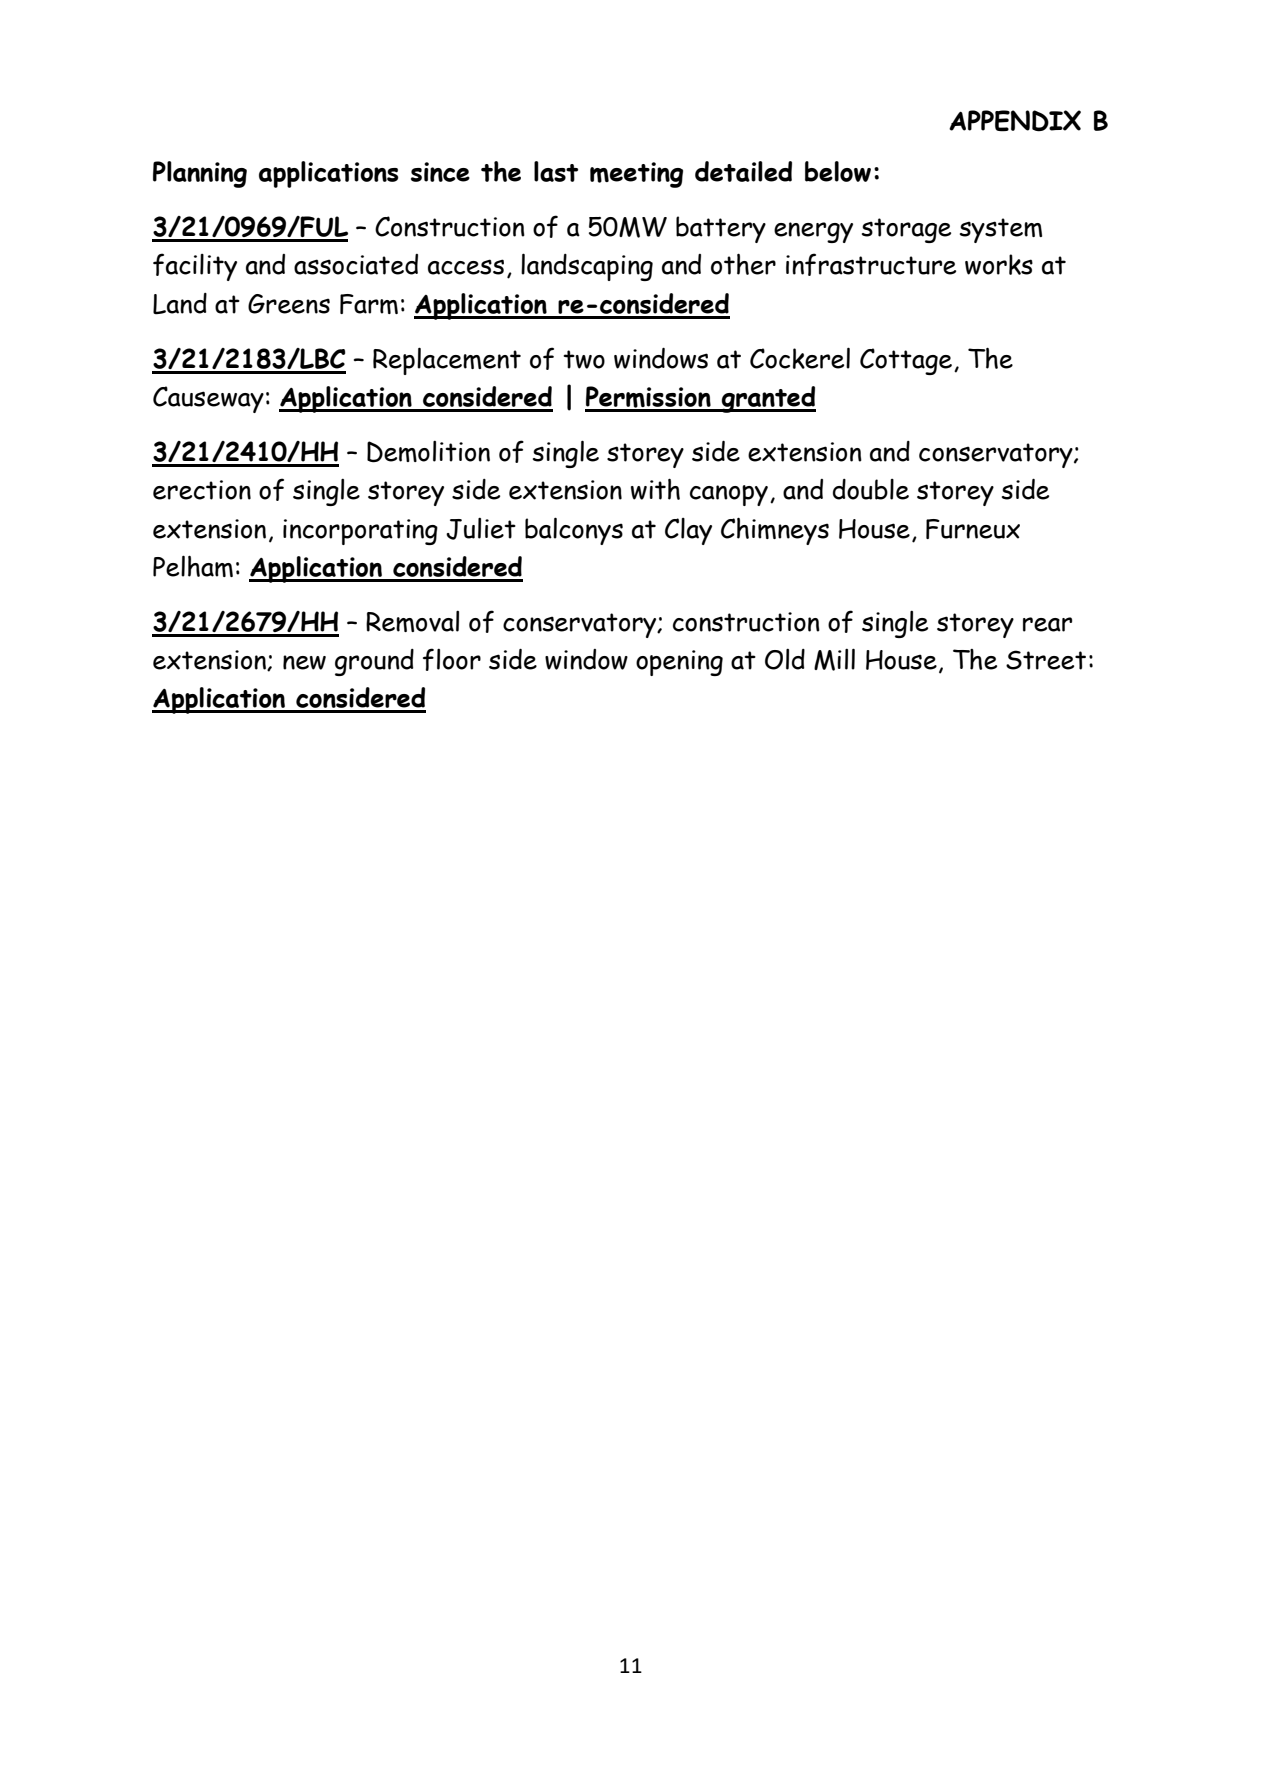 The width and height of the screenshot is (1261, 1783). Describe the element at coordinates (636, 175) in the screenshot. I see `meeting` at that location.
